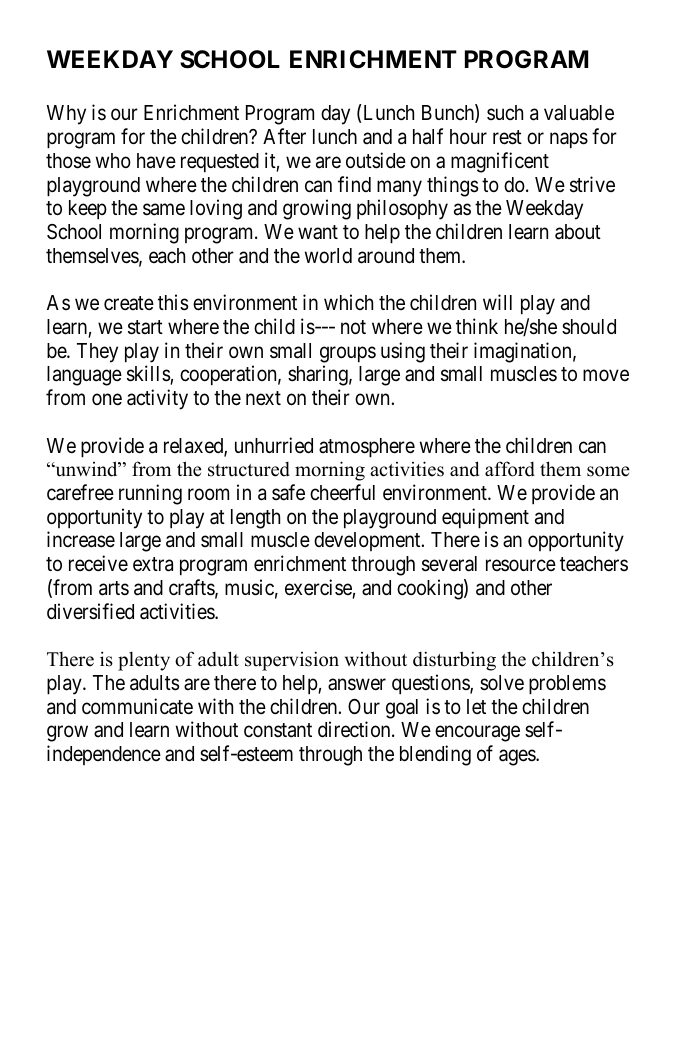 This screenshot has width=681, height=1052. What do you see at coordinates (348, 302) in the screenshot?
I see `which` at bounding box center [348, 302].
